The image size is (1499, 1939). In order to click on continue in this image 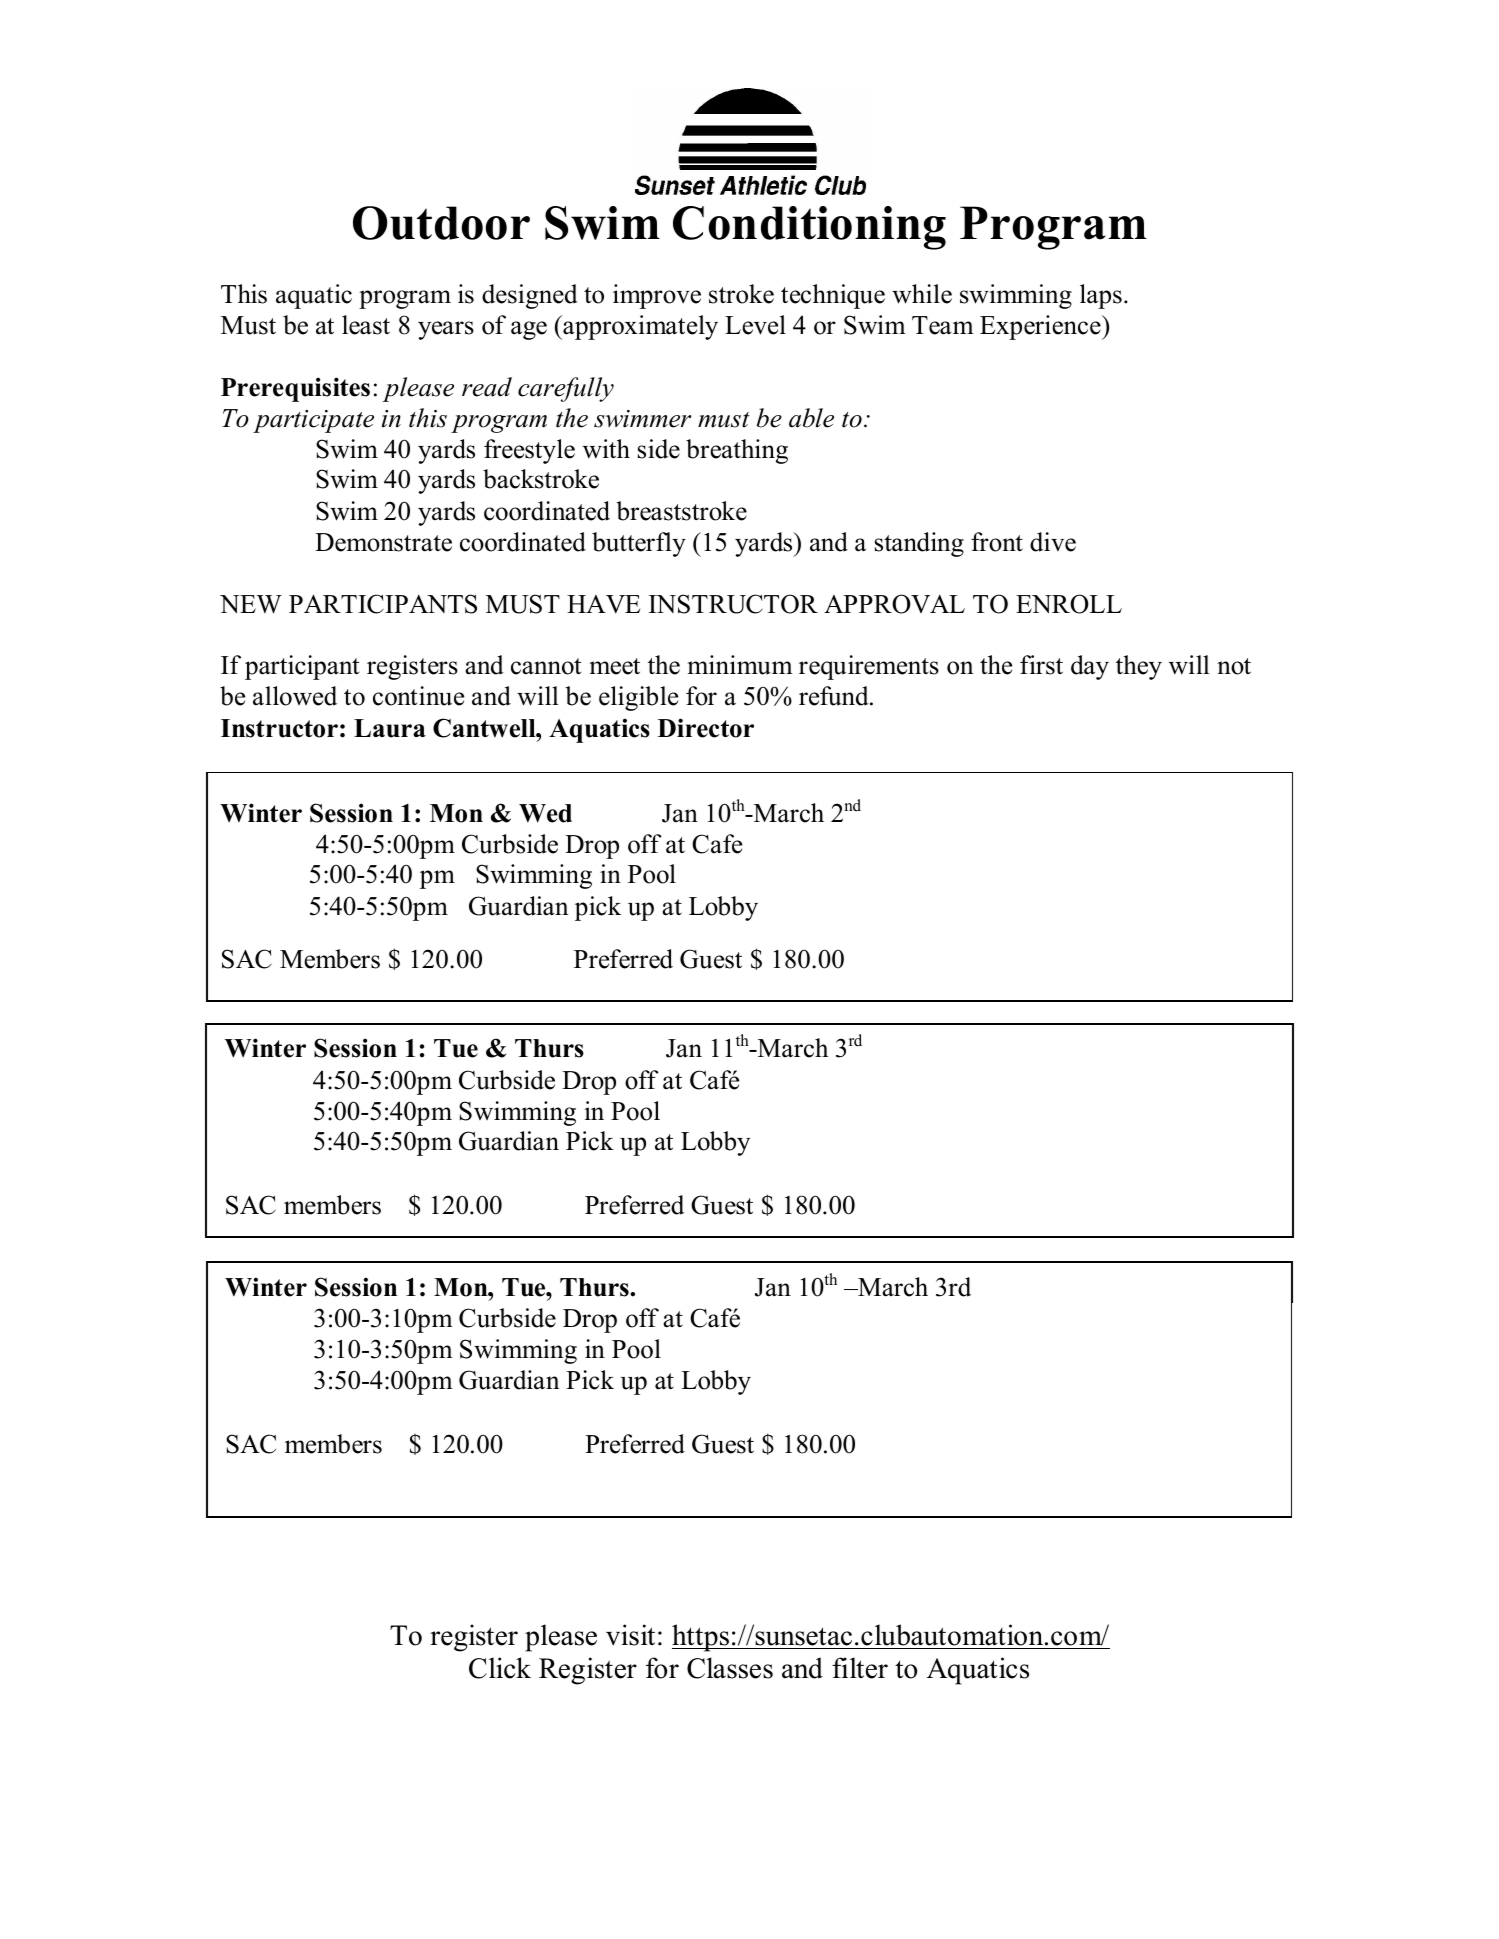, I will do `click(418, 696)`.
